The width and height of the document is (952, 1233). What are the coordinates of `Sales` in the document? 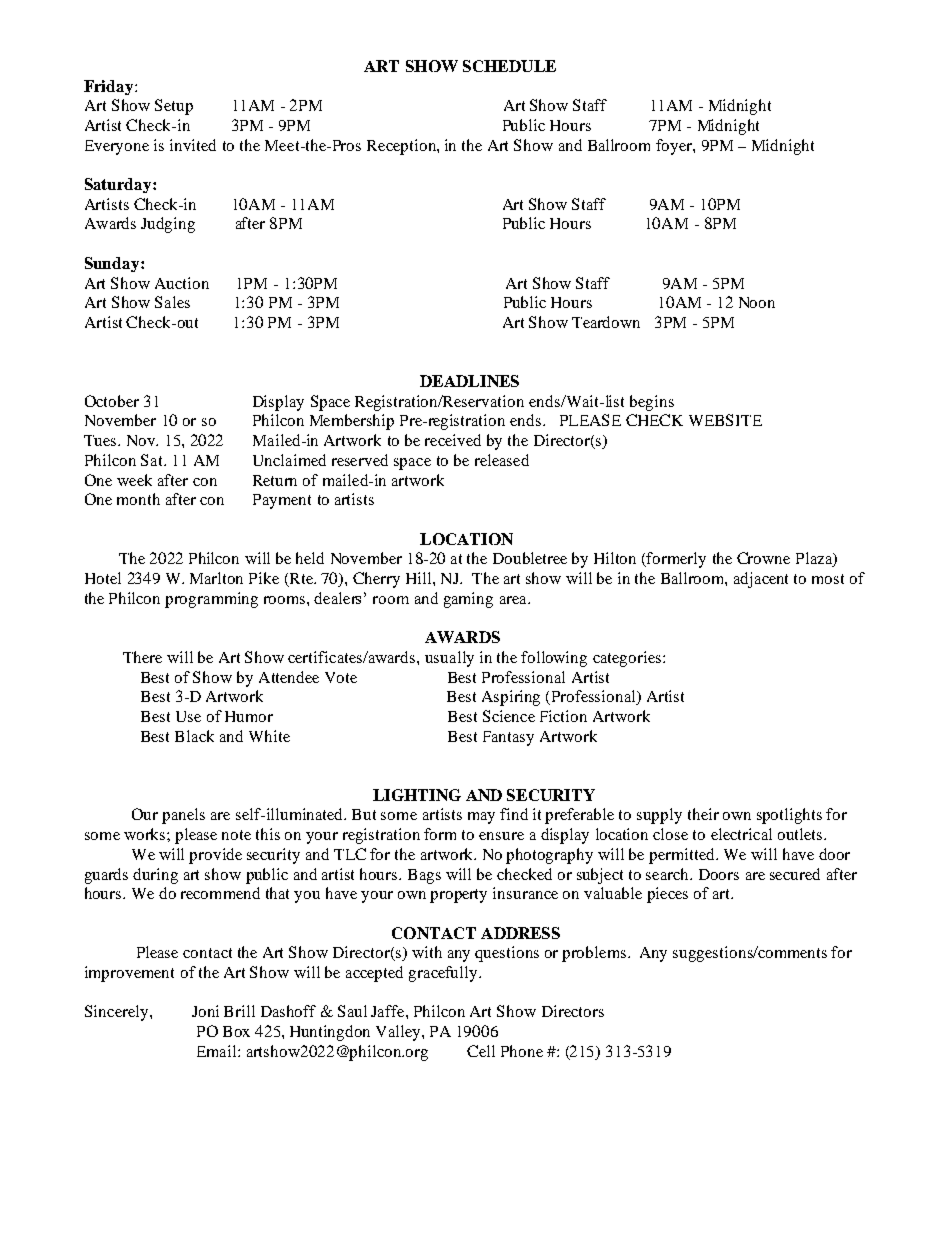 It's located at (172, 302).
